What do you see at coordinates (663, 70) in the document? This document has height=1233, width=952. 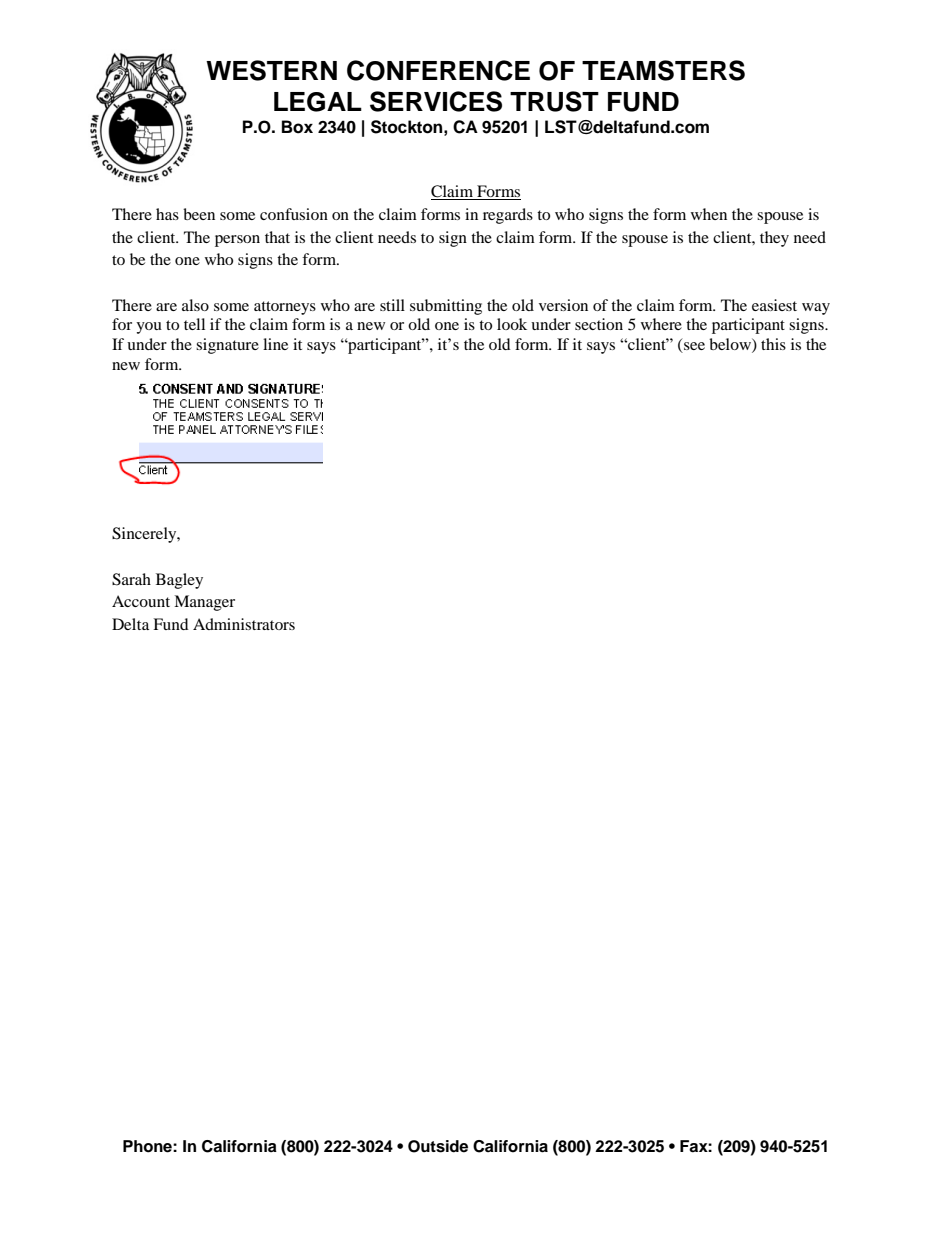 I see `TEAMSTERS` at bounding box center [663, 70].
